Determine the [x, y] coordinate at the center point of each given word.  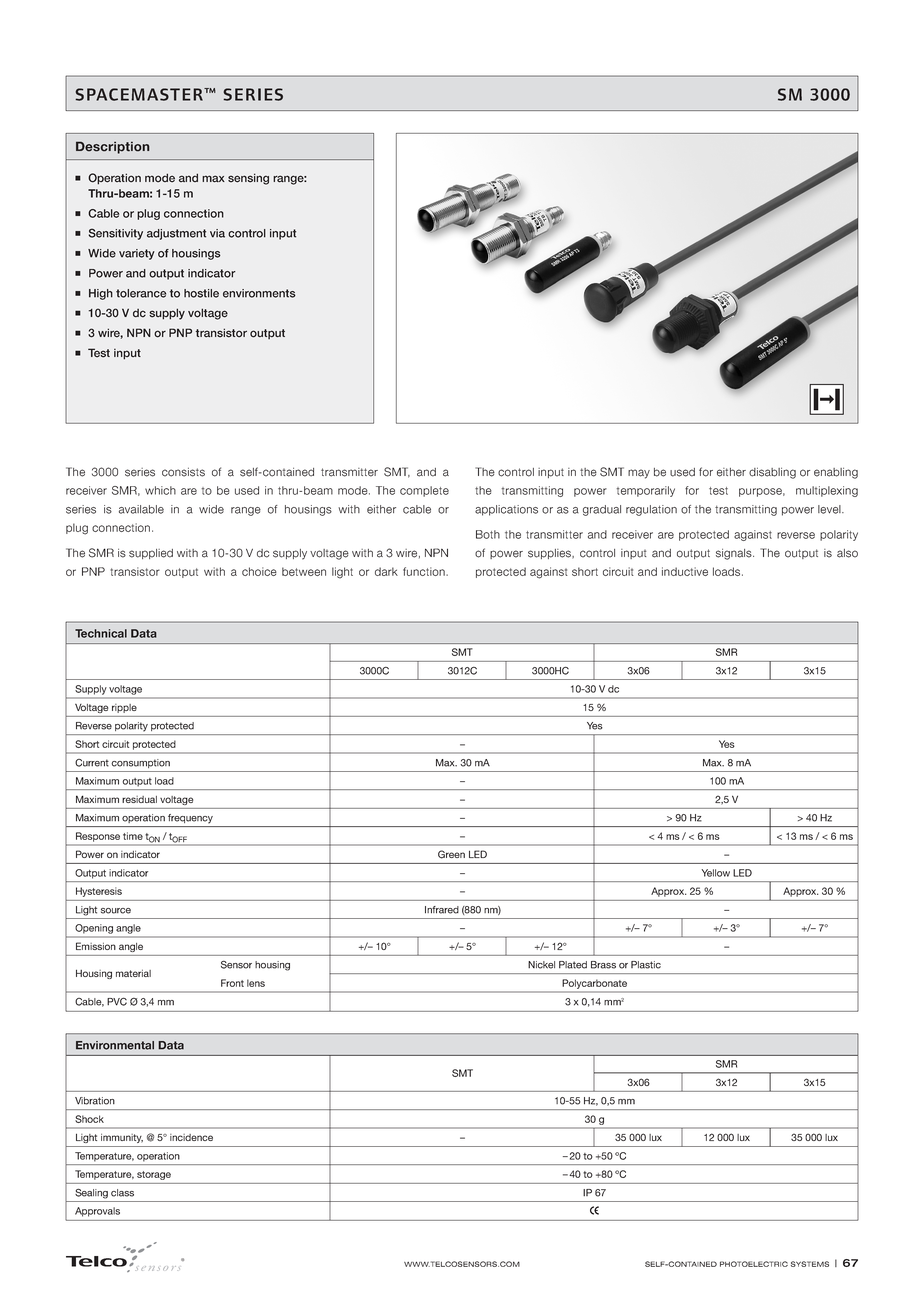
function [425, 571]
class [122, 1193]
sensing [248, 179]
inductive [685, 571]
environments [259, 293]
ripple [124, 708]
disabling [772, 473]
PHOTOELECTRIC [754, 1264]
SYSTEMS [810, 1264]
